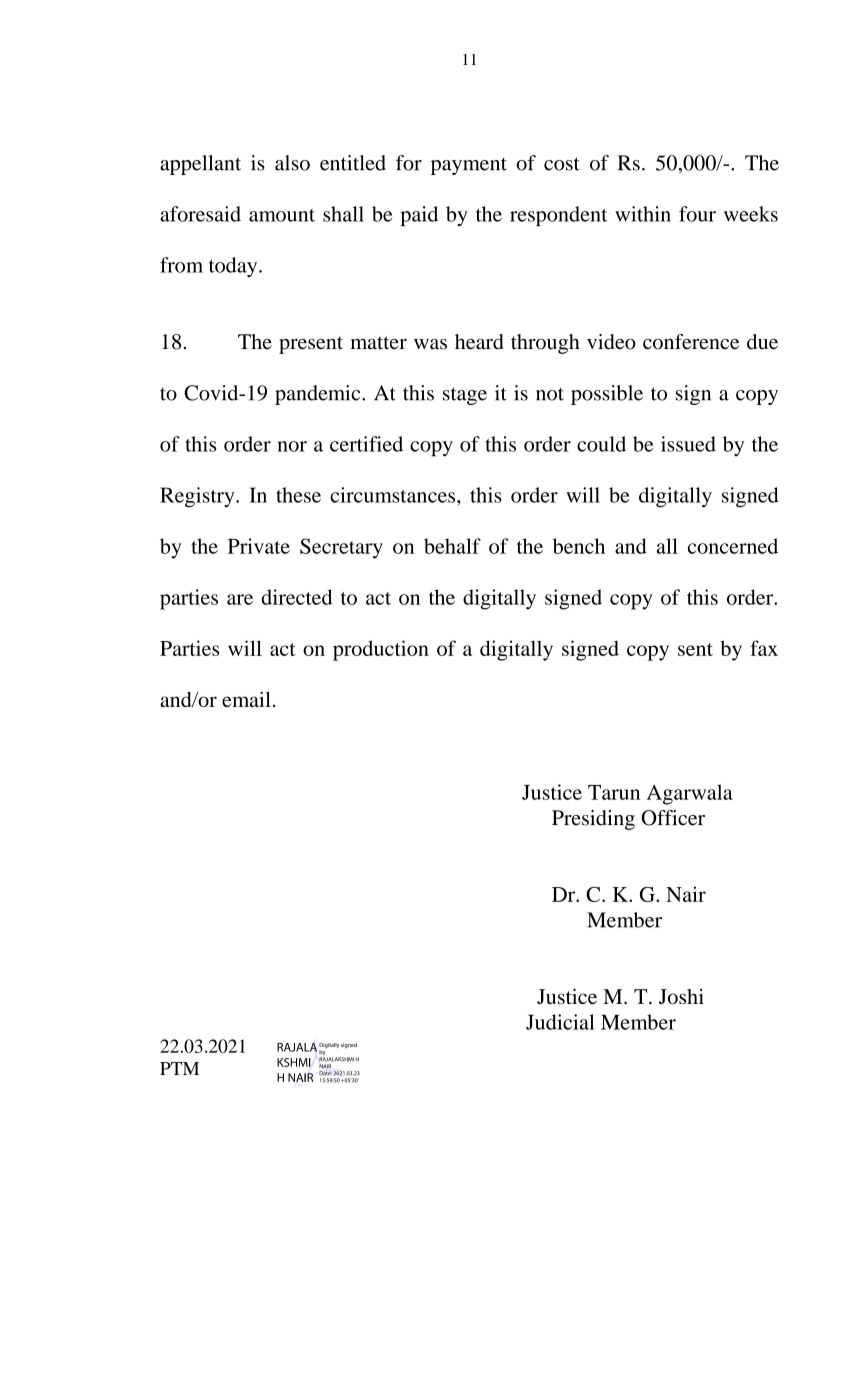  What do you see at coordinates (465, 396) in the image?
I see `stage` at bounding box center [465, 396].
